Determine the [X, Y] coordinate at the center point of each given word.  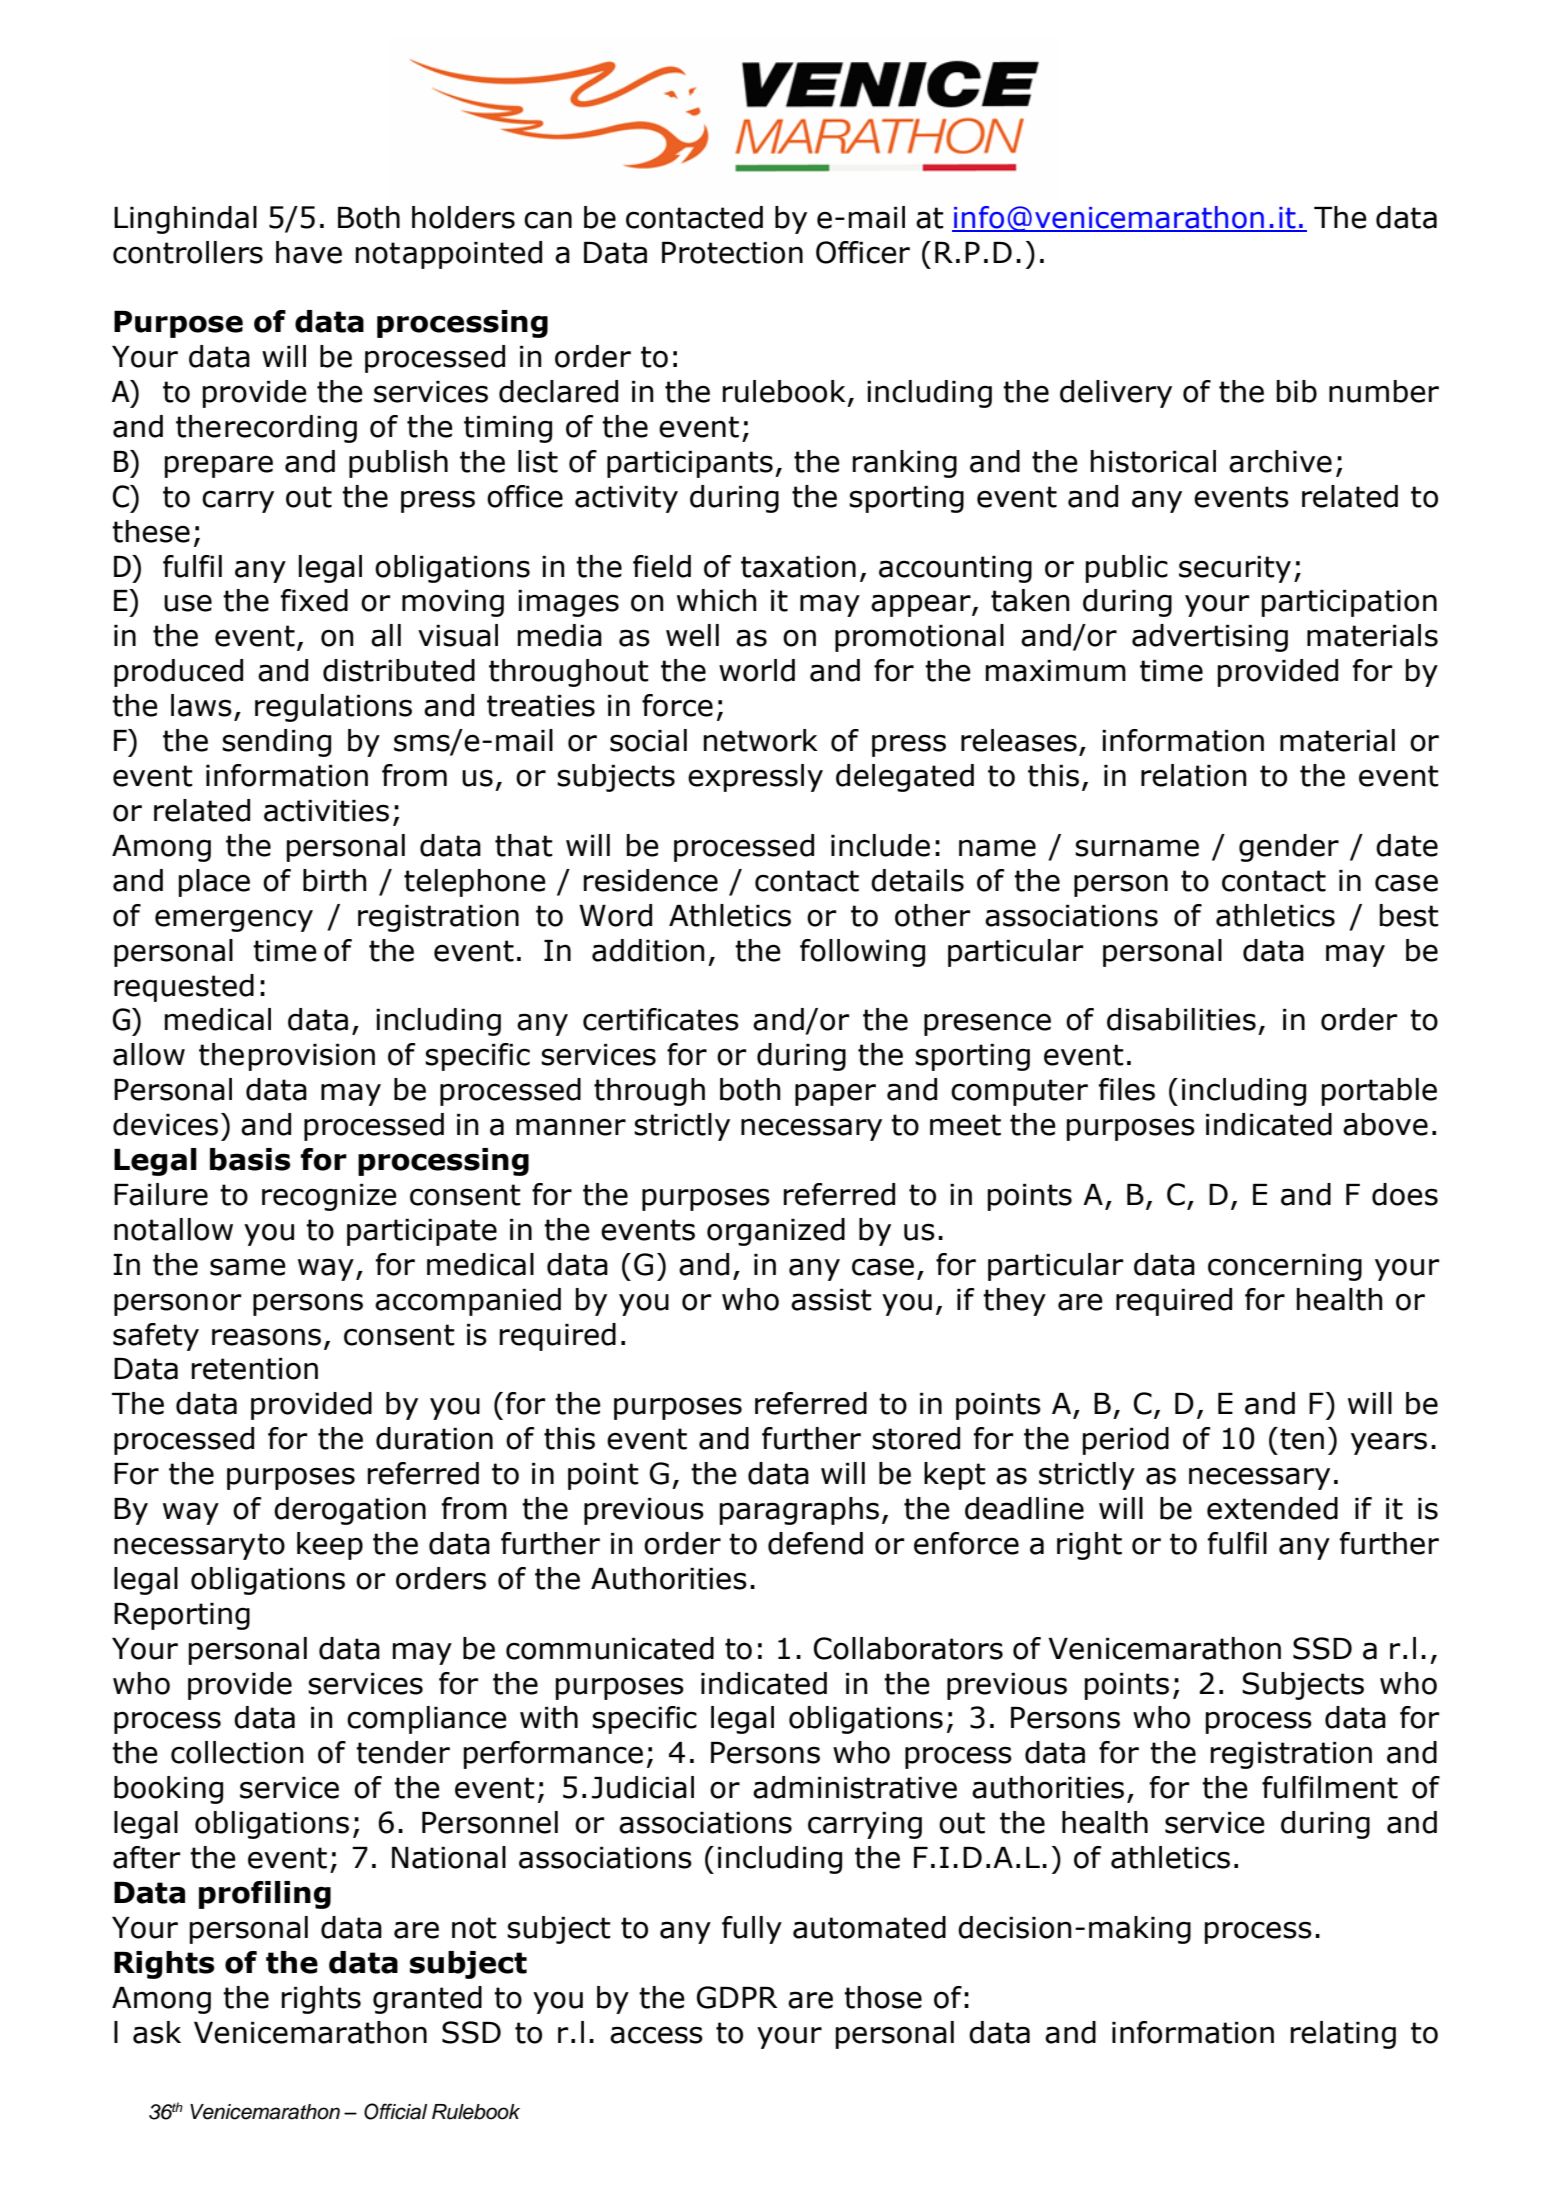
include [880, 845]
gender [1289, 848]
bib [1297, 391]
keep [330, 1546]
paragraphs [799, 1511]
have [309, 252]
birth [335, 880]
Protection [732, 253]
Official [395, 2111]
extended [1272, 1508]
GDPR [737, 1997]
